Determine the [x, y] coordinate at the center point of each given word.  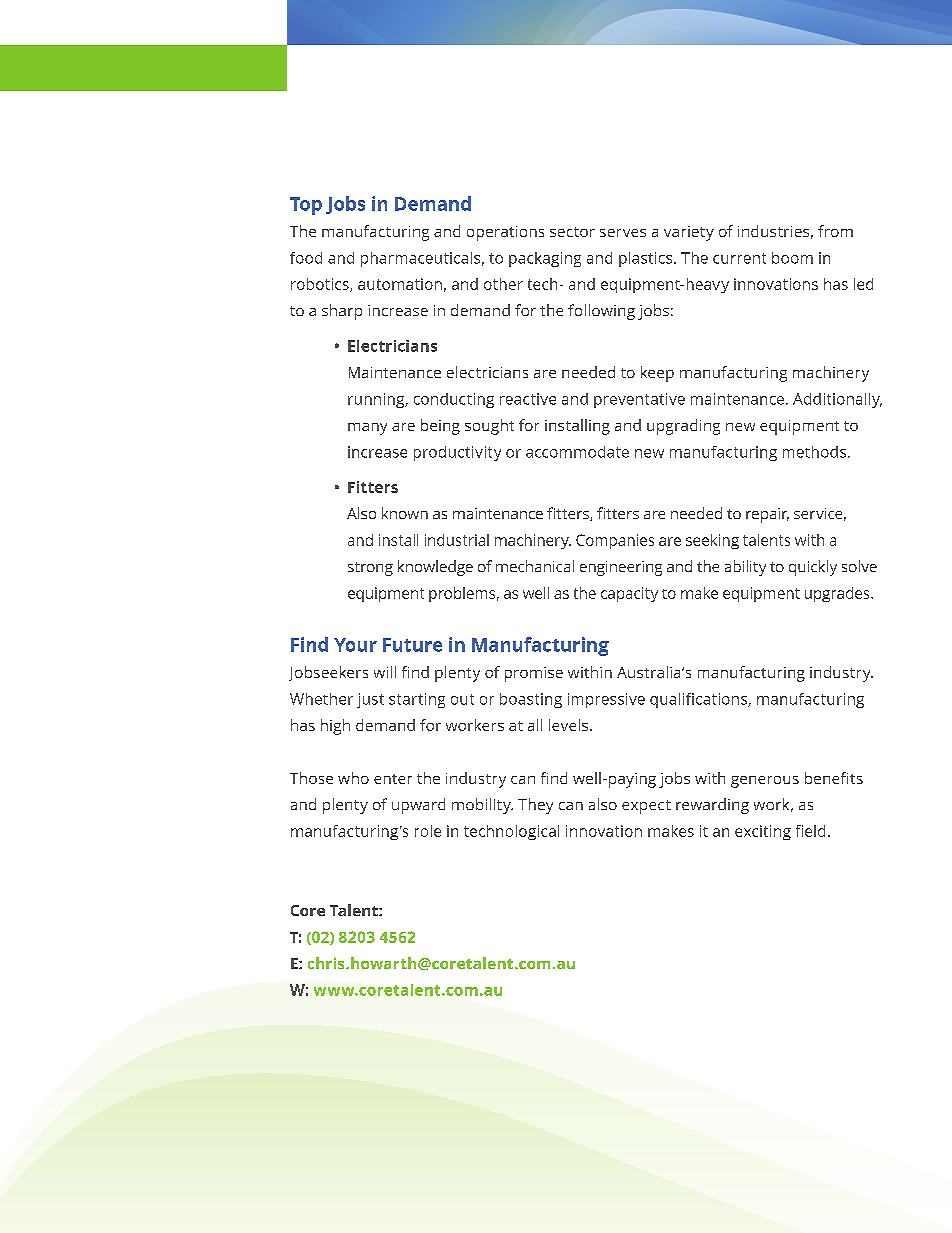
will [385, 672]
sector [572, 232]
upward [418, 806]
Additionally [837, 400]
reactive [528, 399]
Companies [615, 541]
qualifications [699, 700]
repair [767, 515]
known [405, 513]
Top [306, 206]
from [835, 231]
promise [534, 674]
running [377, 400]
